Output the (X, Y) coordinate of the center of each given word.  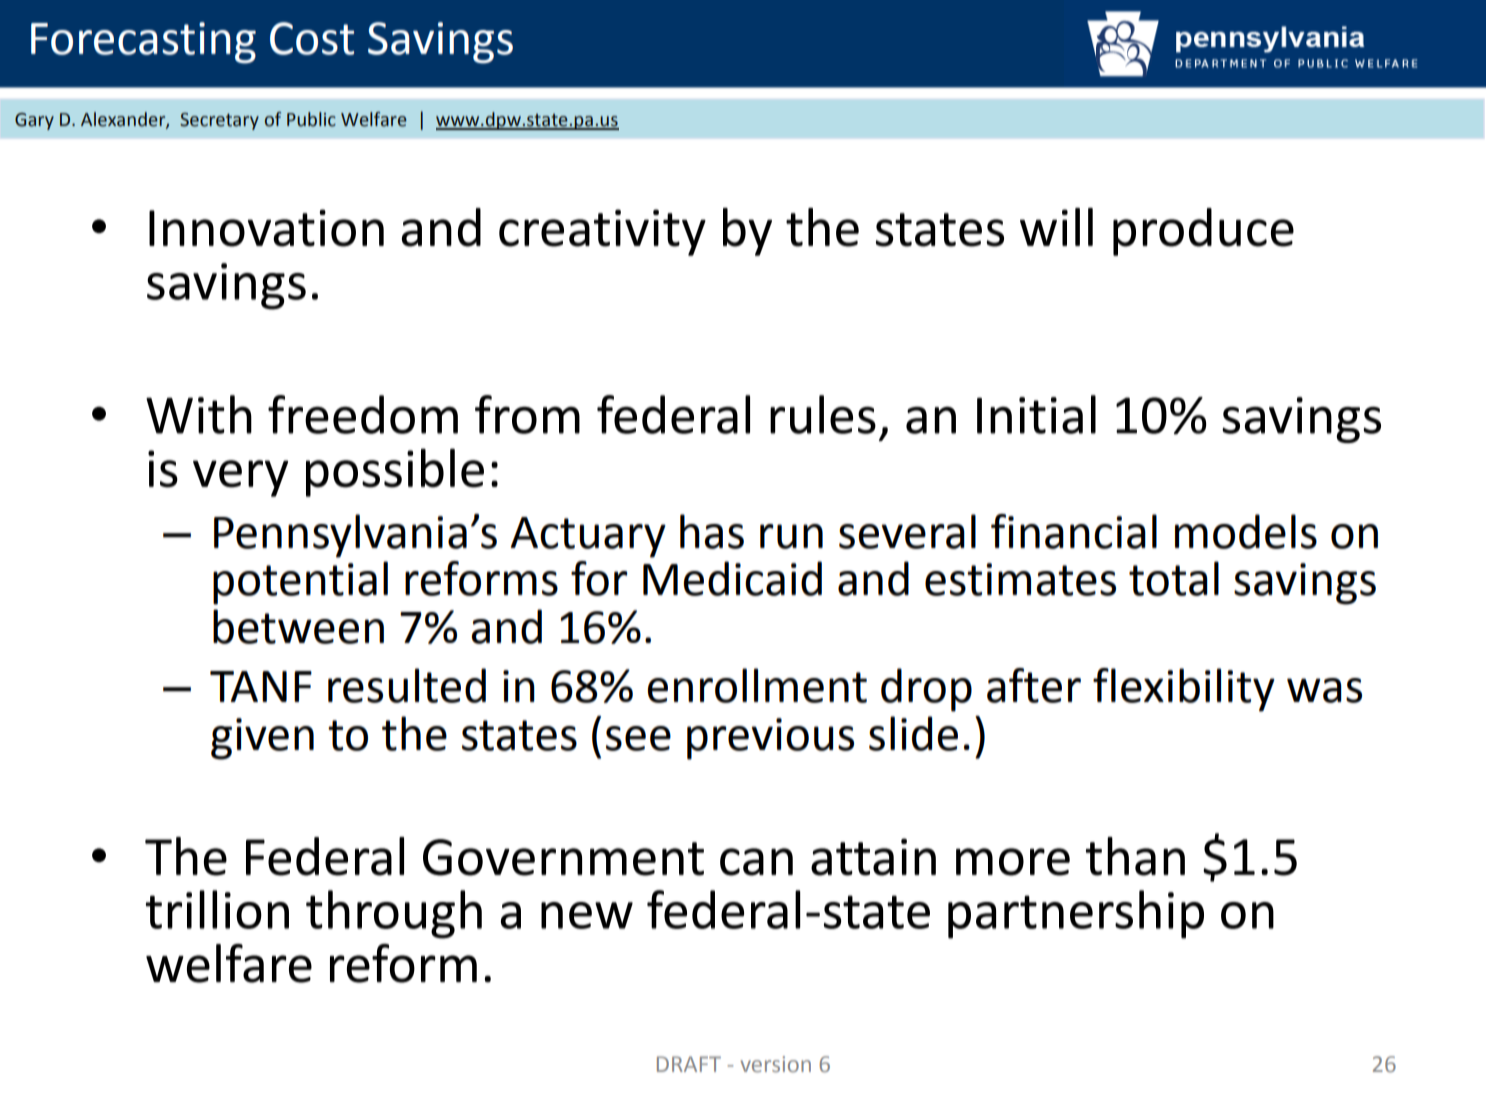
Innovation (266, 228)
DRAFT (689, 1064)
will (1056, 227)
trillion (217, 909)
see (638, 738)
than (1135, 856)
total (1174, 578)
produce (1203, 232)
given (262, 739)
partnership (1076, 914)
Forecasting (143, 43)
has (712, 531)
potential (300, 583)
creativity (602, 232)
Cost (312, 38)
